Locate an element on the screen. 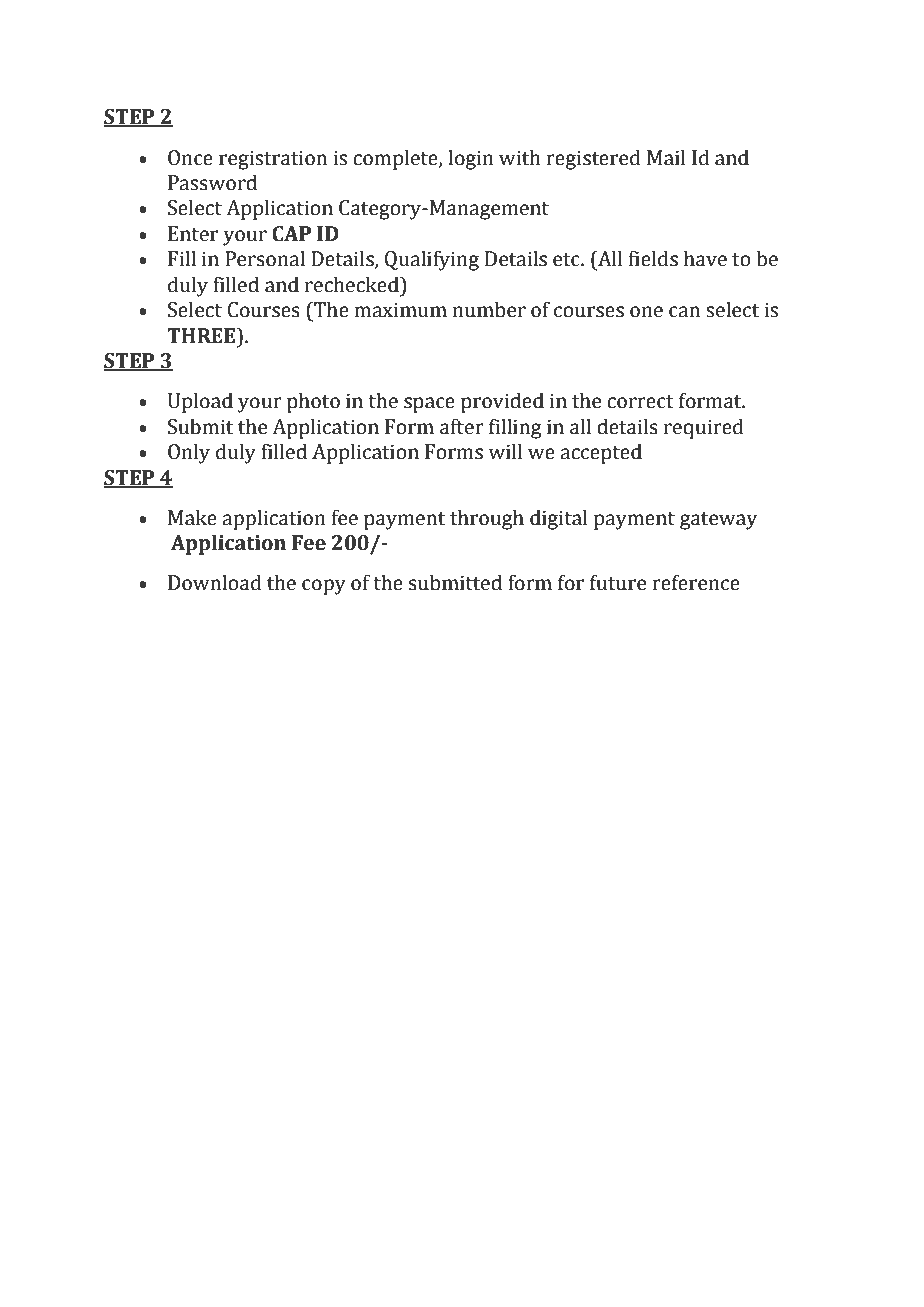 The image size is (924, 1307). Only is located at coordinates (189, 453).
